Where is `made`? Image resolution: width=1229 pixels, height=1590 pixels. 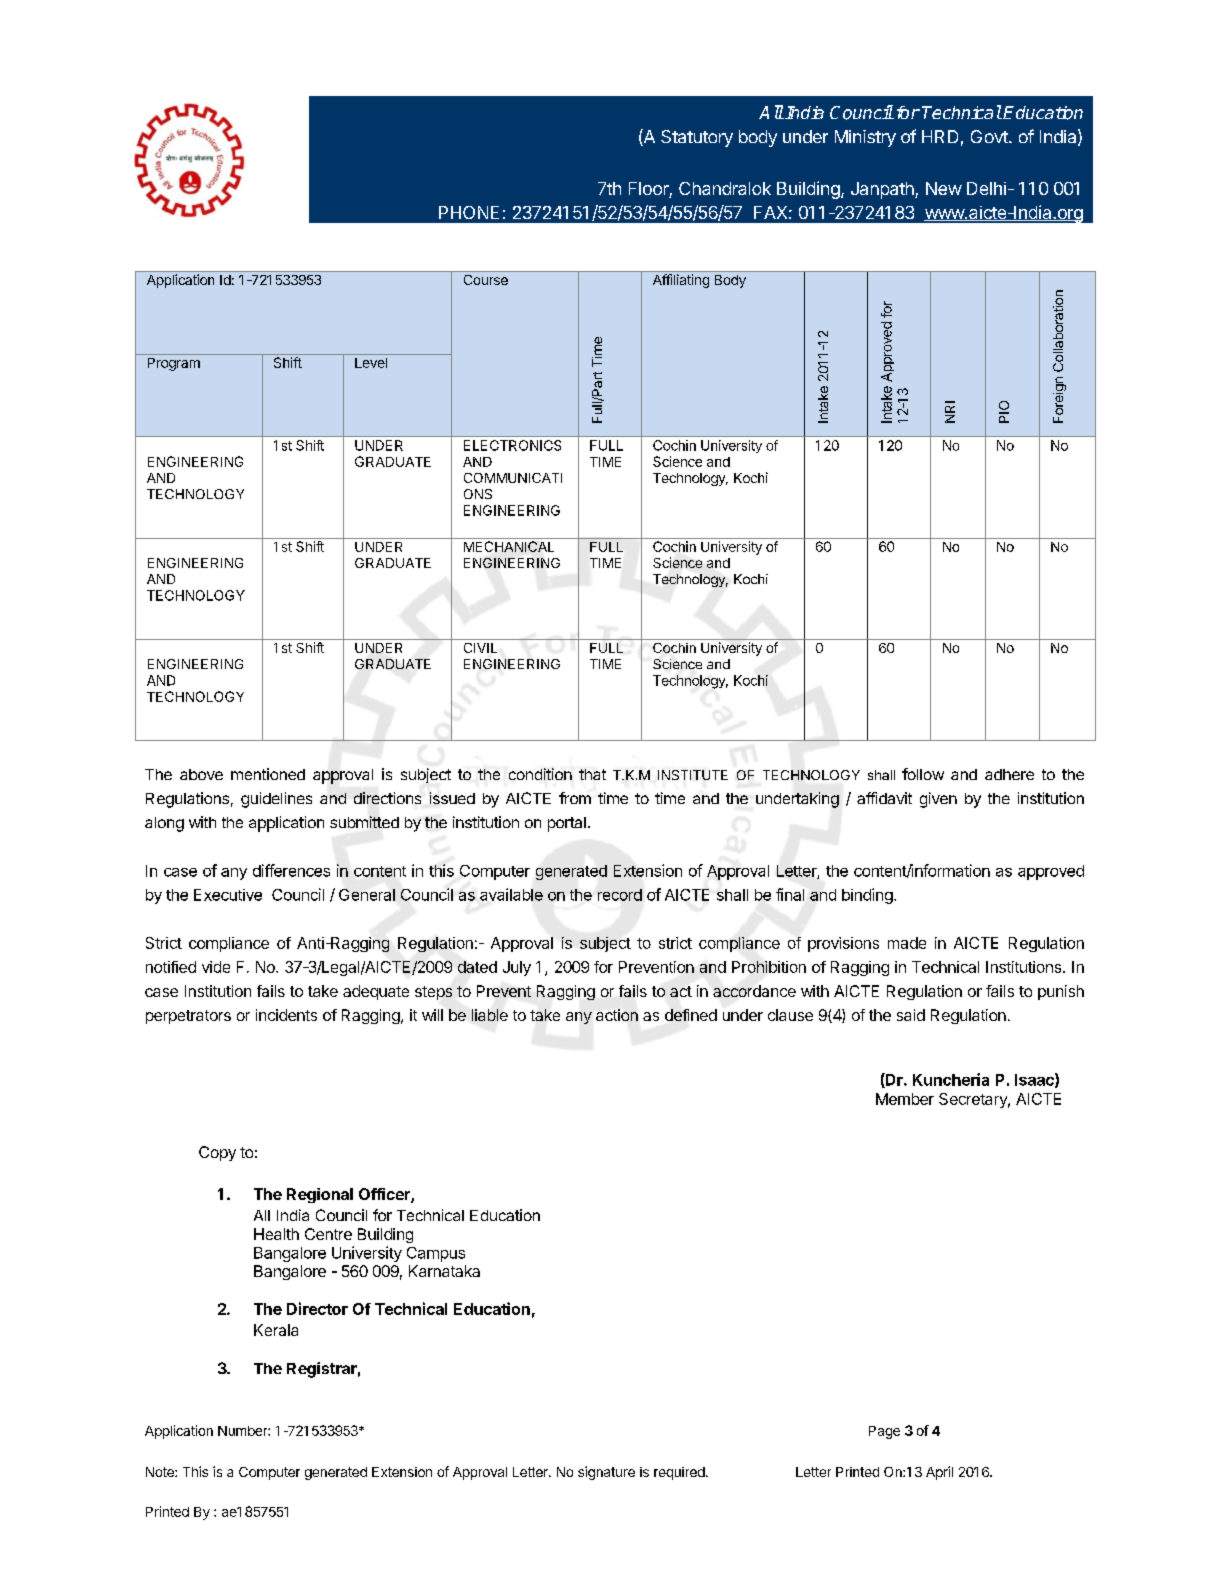 made is located at coordinates (907, 943).
